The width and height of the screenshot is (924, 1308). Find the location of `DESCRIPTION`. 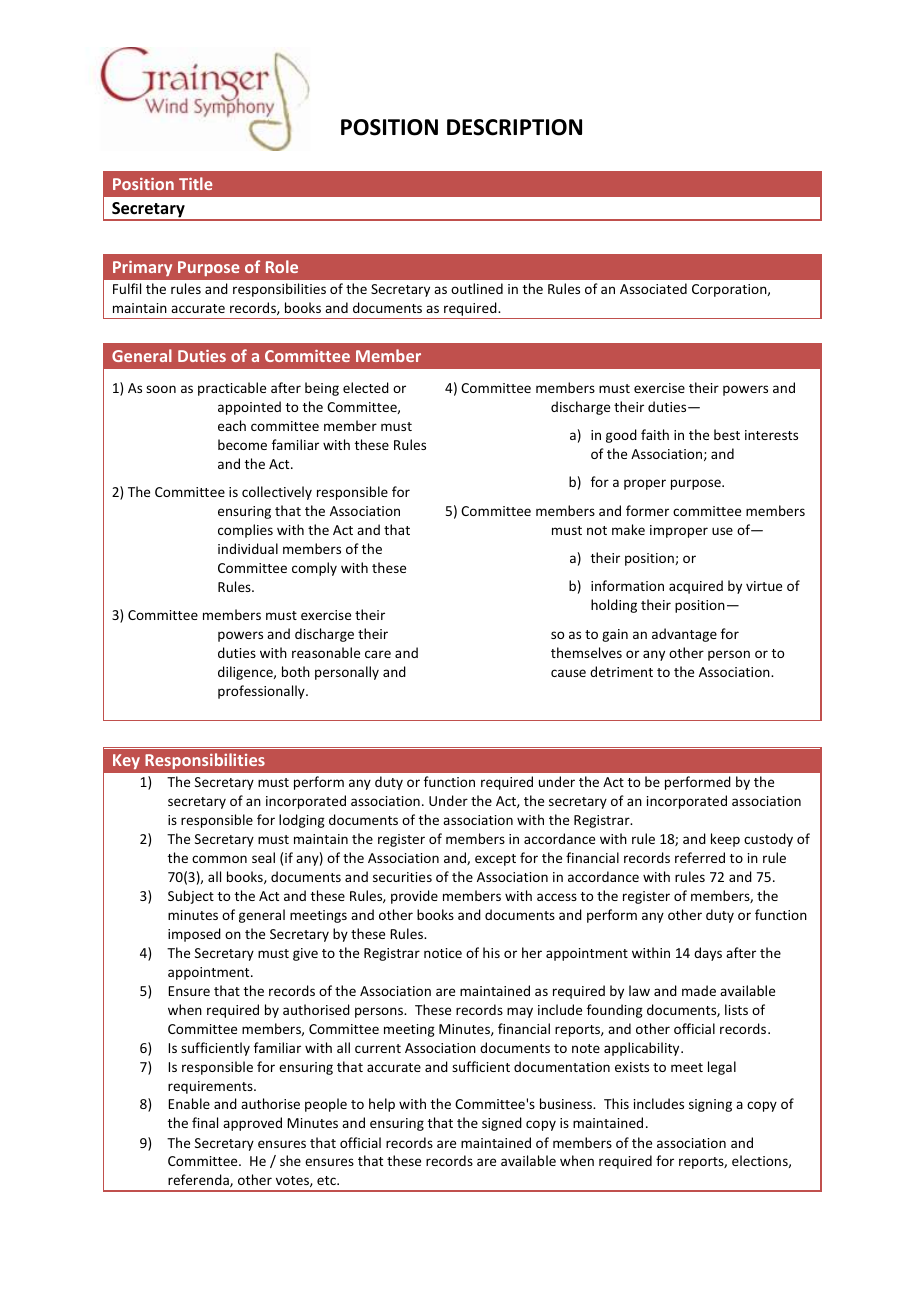

DESCRIPTION is located at coordinates (514, 127).
